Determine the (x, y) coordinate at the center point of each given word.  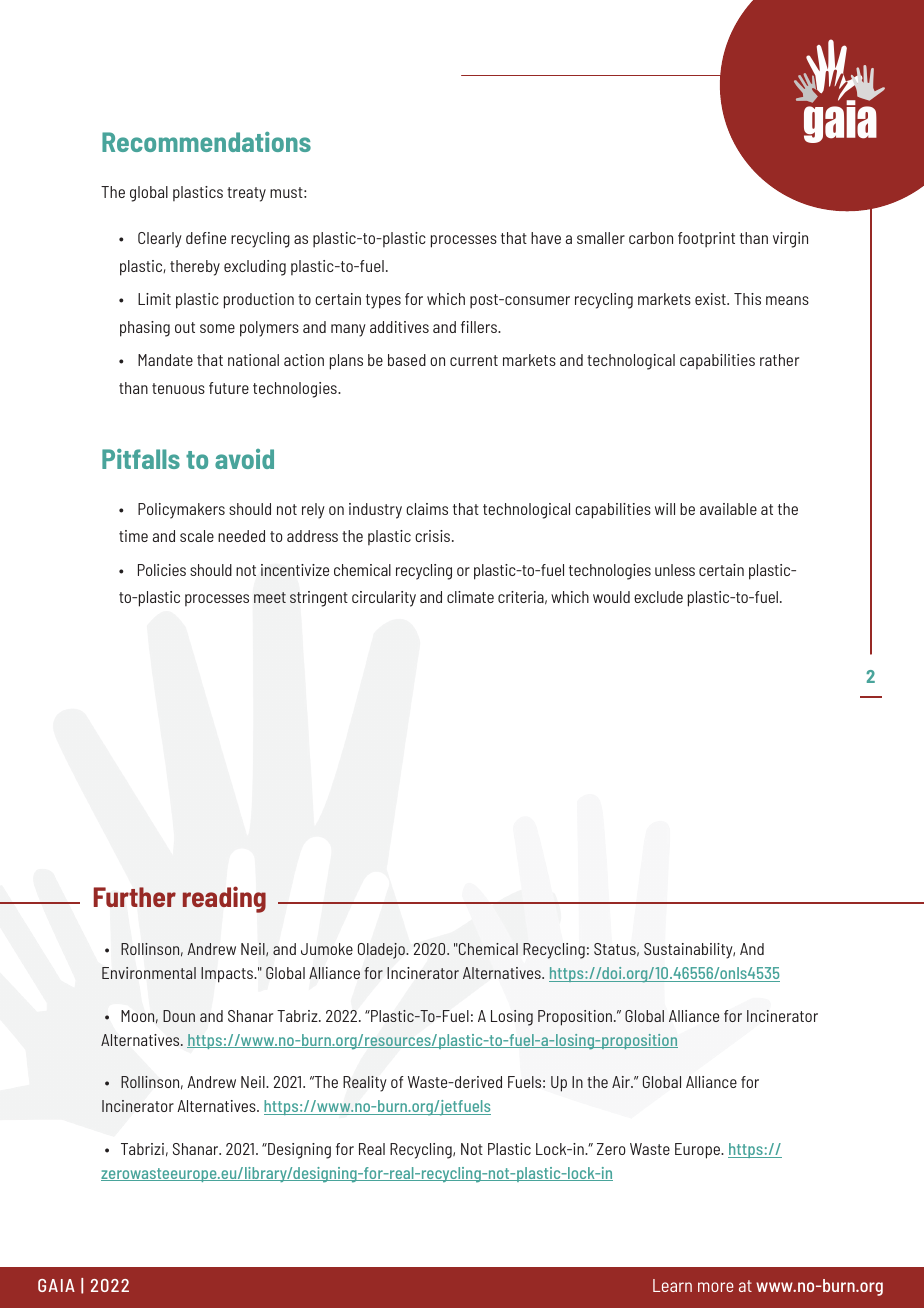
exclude (658, 597)
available (728, 509)
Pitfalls (141, 459)
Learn (672, 1285)
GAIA (56, 1285)
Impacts (228, 975)
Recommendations (206, 142)
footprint (706, 240)
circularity (384, 599)
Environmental (149, 973)
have (546, 238)
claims (427, 509)
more (716, 1287)
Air (622, 1082)
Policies (162, 570)
